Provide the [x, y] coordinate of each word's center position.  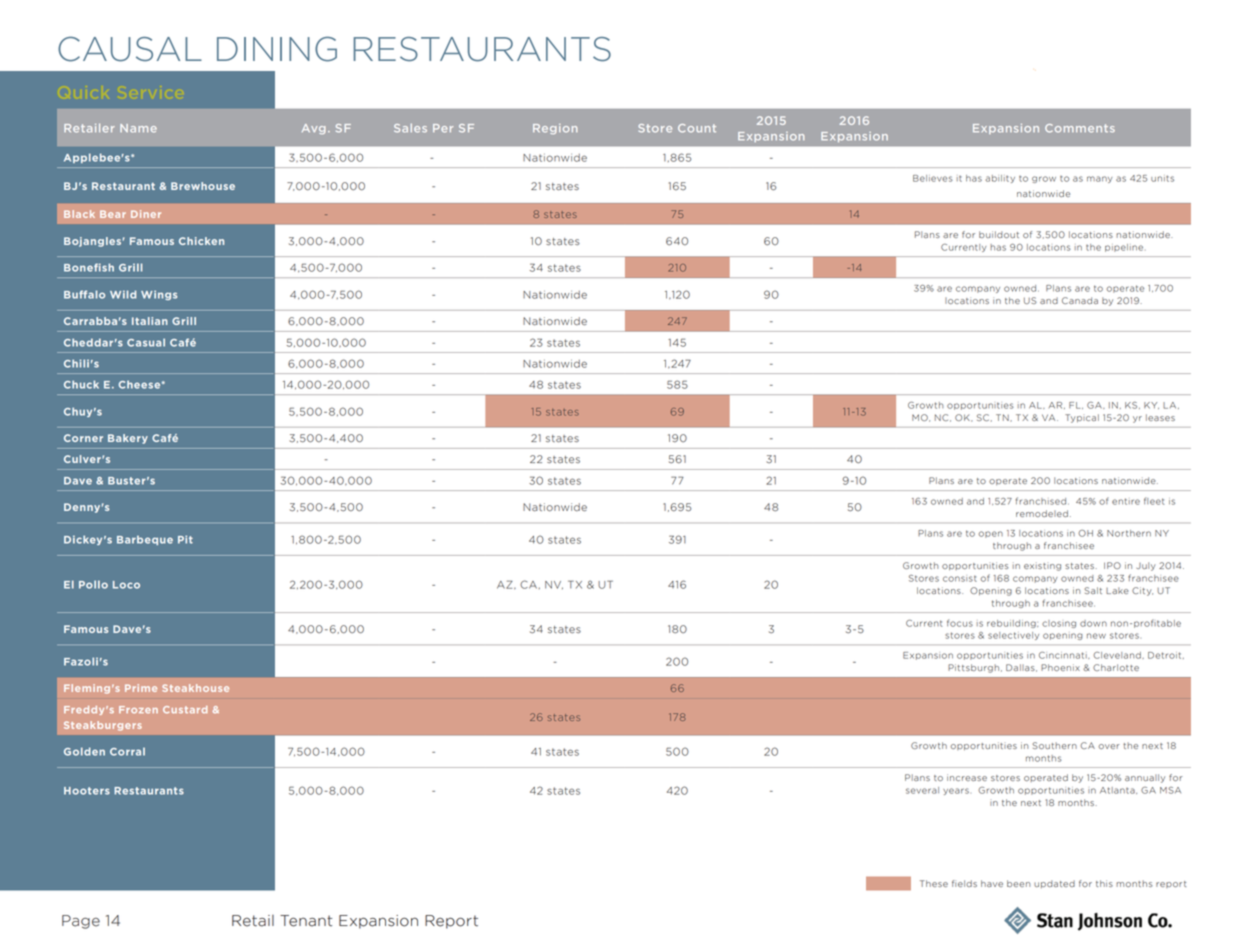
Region [555, 129]
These [934, 883]
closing [1059, 624]
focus [960, 623]
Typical [1082, 418]
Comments [1080, 128]
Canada [1080, 300]
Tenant [306, 921]
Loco [126, 585]
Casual [146, 342]
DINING [277, 49]
